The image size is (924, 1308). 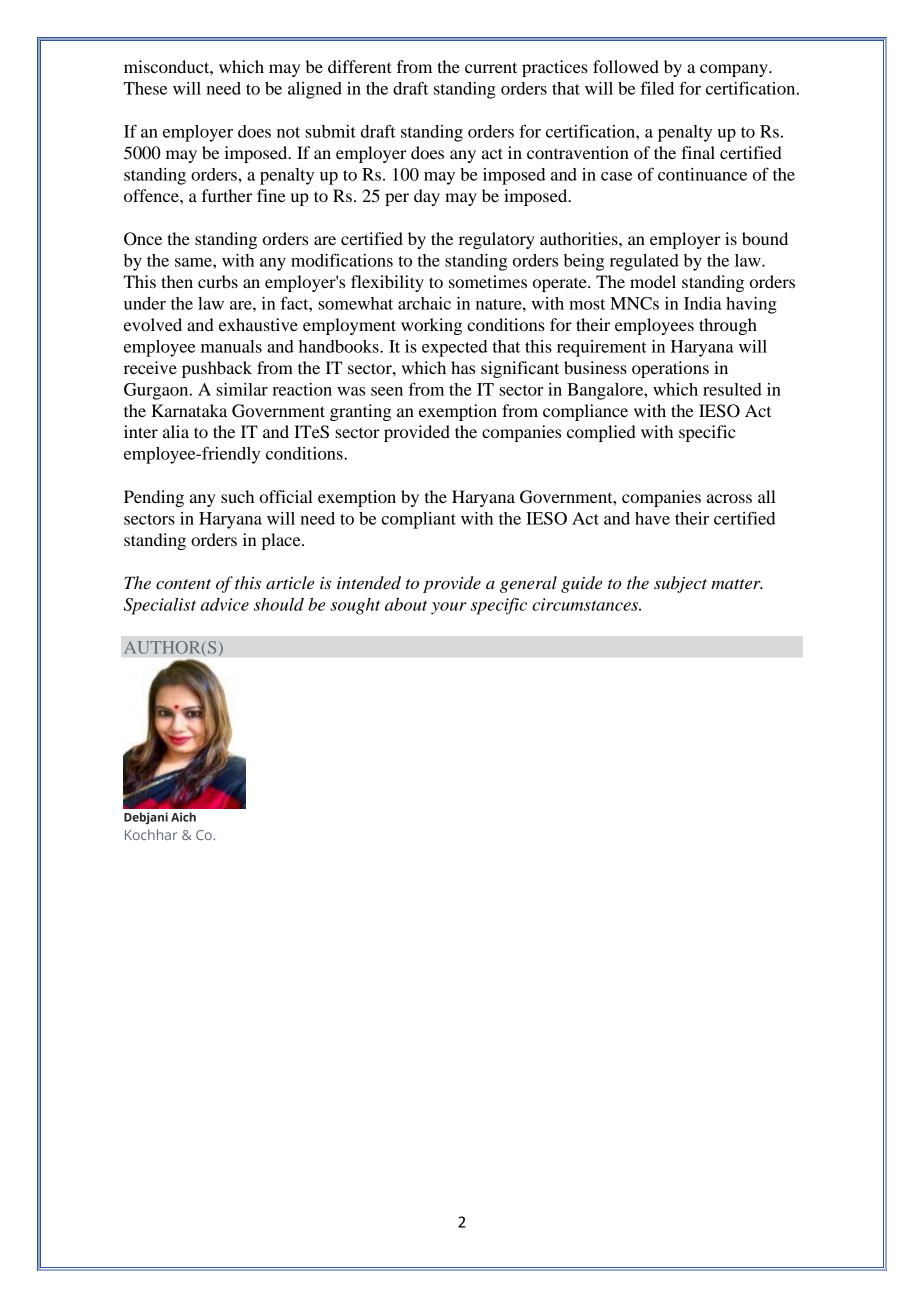 What do you see at coordinates (491, 67) in the image?
I see `current` at bounding box center [491, 67].
